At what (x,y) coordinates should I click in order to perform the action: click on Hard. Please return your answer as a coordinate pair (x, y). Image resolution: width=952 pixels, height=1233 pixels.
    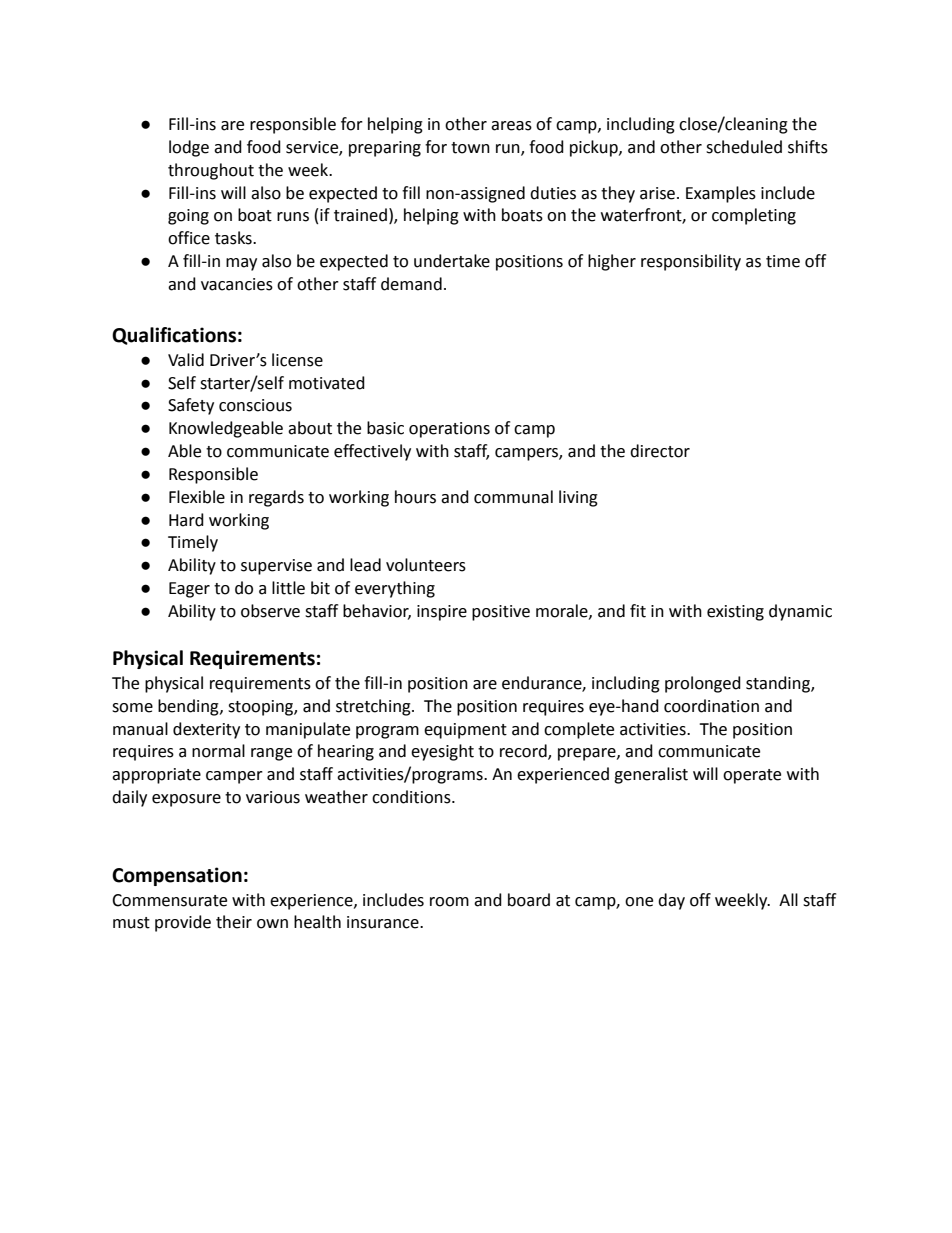
    Looking at the image, I should click on (186, 520).
